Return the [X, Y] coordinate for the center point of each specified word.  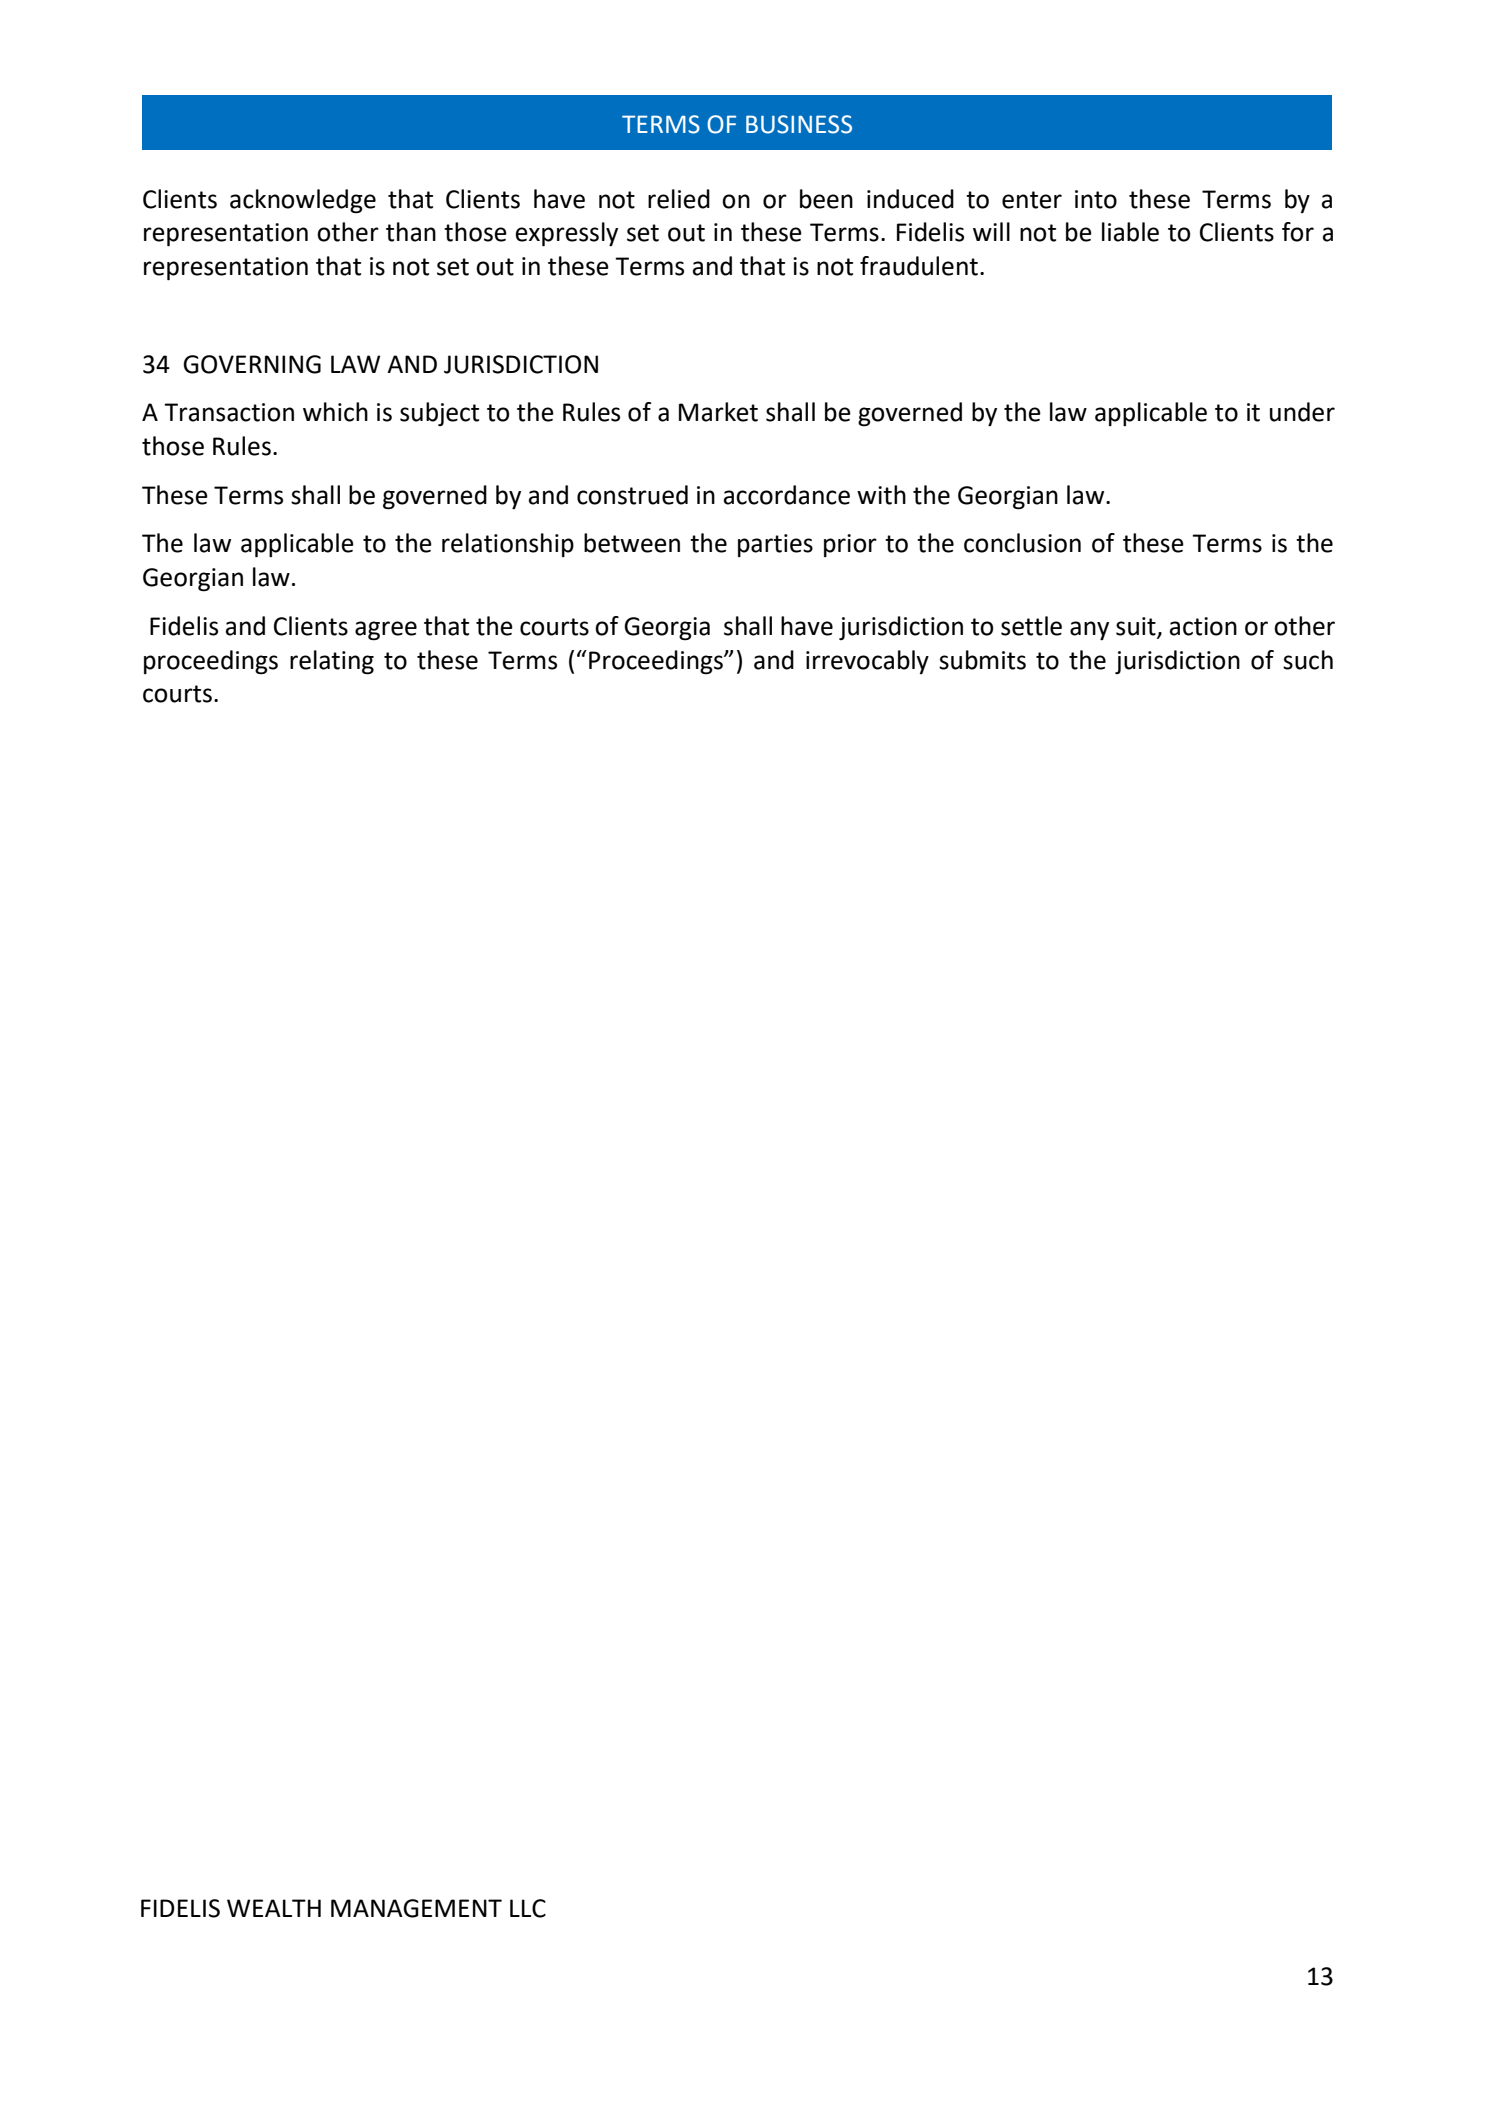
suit [1137, 627]
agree [386, 631]
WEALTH [274, 1908]
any [1089, 631]
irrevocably [867, 662]
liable [1130, 232]
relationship [508, 545]
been [826, 199]
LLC [528, 1908]
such [1308, 660]
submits [982, 660]
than [411, 232]
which [335, 412]
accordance [787, 495]
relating [332, 662]
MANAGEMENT [416, 1908]
